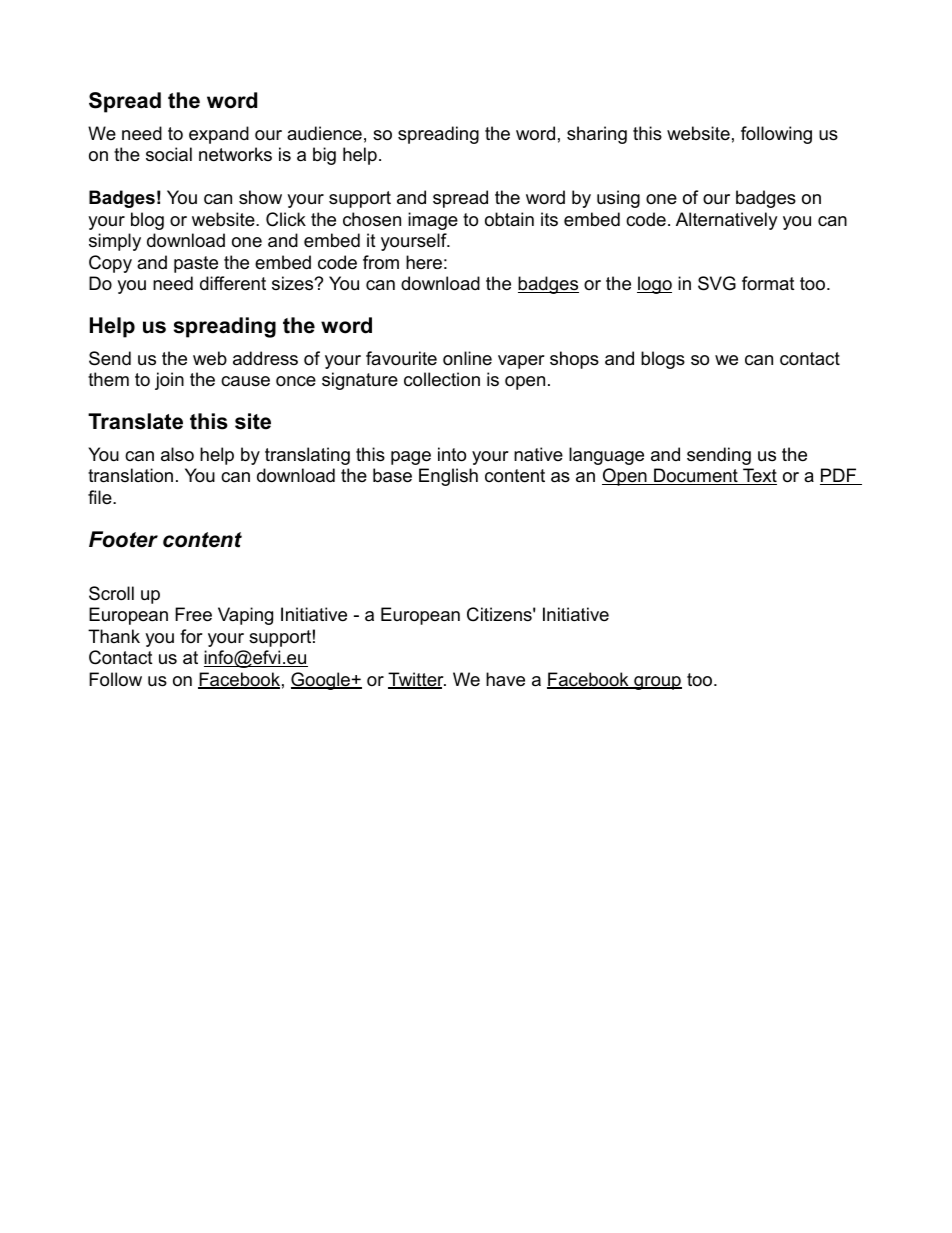 The height and width of the screenshot is (1233, 952). What do you see at coordinates (169, 154) in the screenshot?
I see `social` at bounding box center [169, 154].
